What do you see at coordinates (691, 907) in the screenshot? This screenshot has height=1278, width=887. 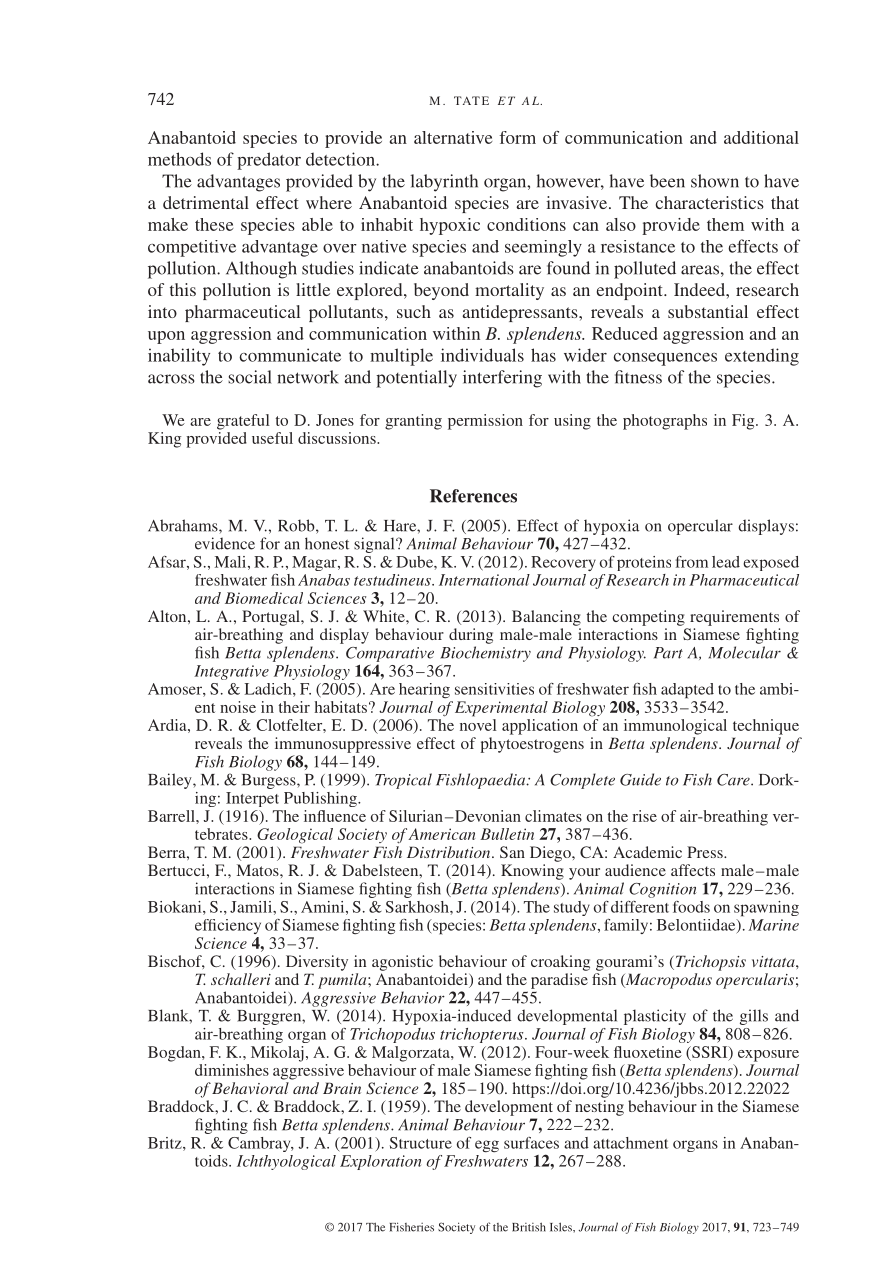 I see `foods` at bounding box center [691, 907].
